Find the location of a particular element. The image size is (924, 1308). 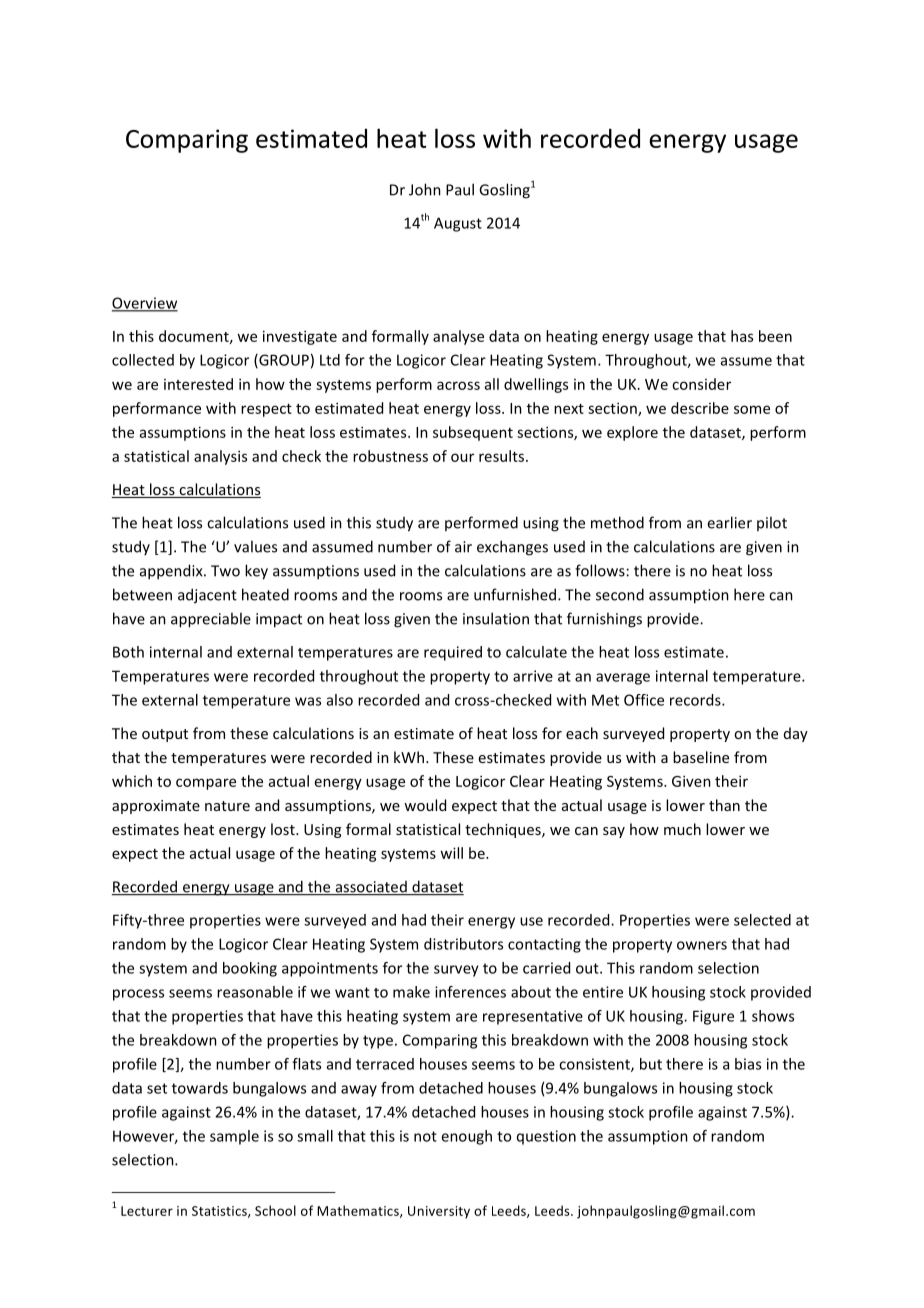

has is located at coordinates (742, 336).
